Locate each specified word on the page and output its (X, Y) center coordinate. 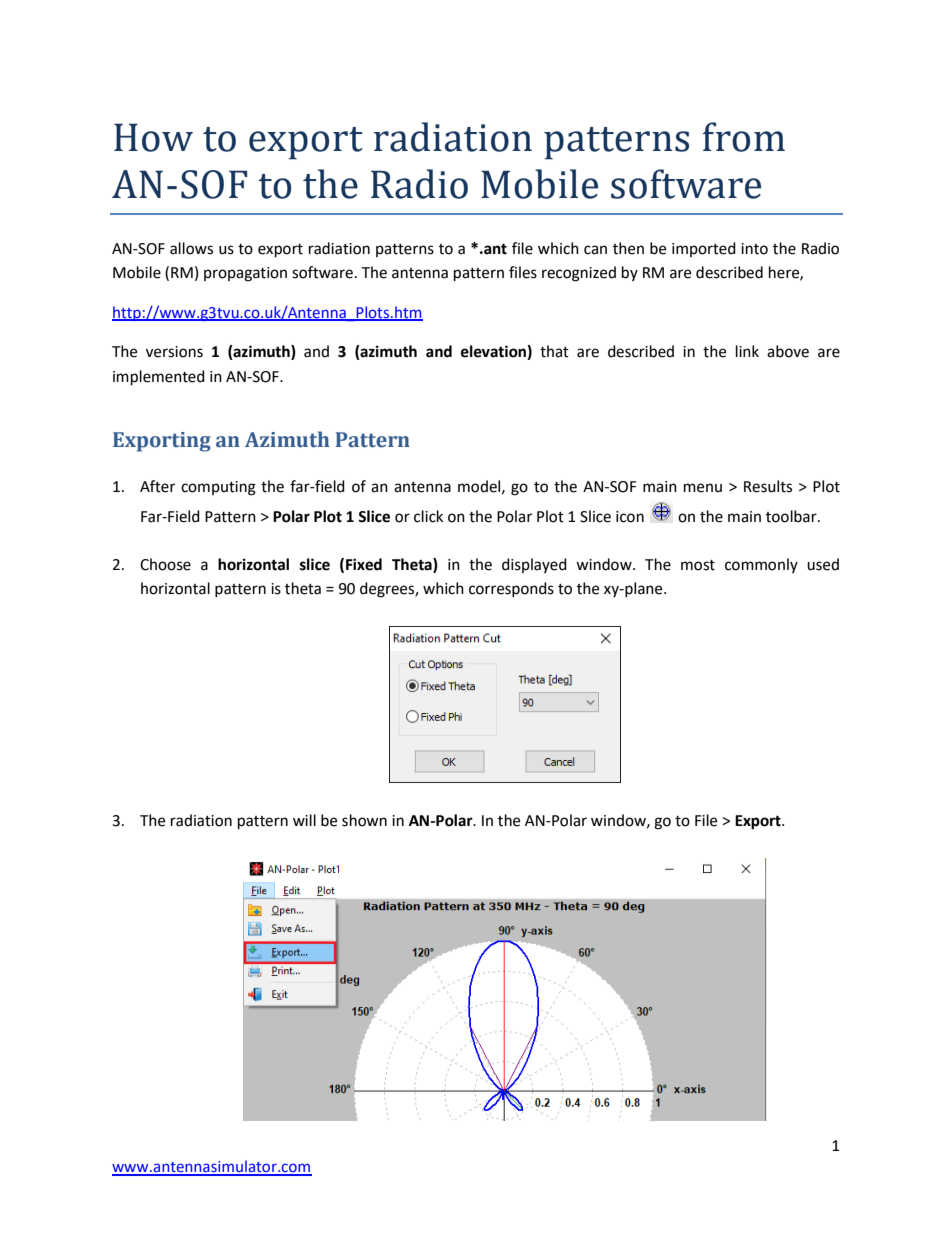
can (595, 250)
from (744, 137)
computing (218, 488)
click (428, 516)
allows (191, 248)
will (304, 820)
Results (768, 486)
